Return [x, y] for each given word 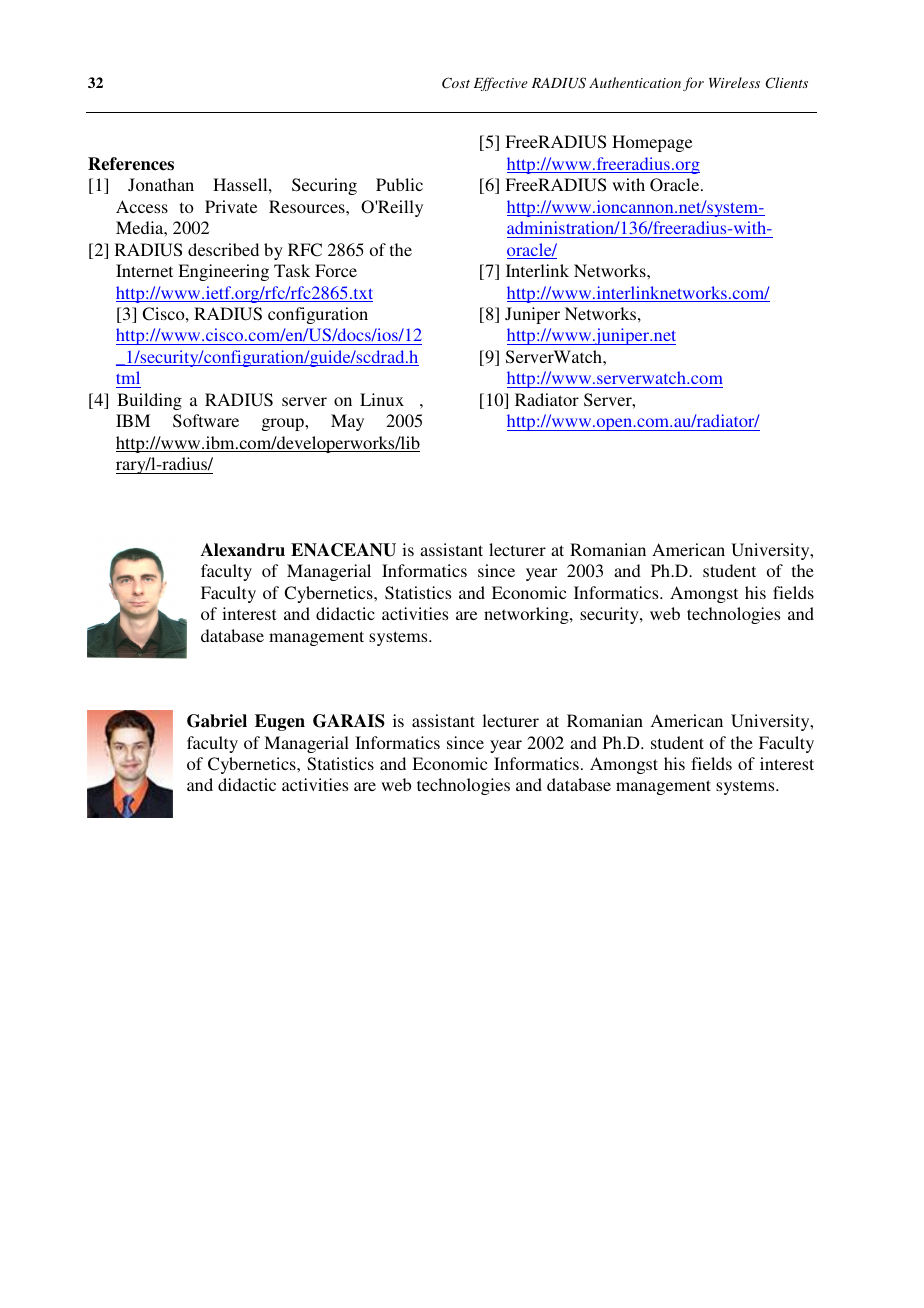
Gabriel [217, 721]
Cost [456, 83]
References [131, 164]
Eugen [280, 722]
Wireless [734, 82]
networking [527, 615]
